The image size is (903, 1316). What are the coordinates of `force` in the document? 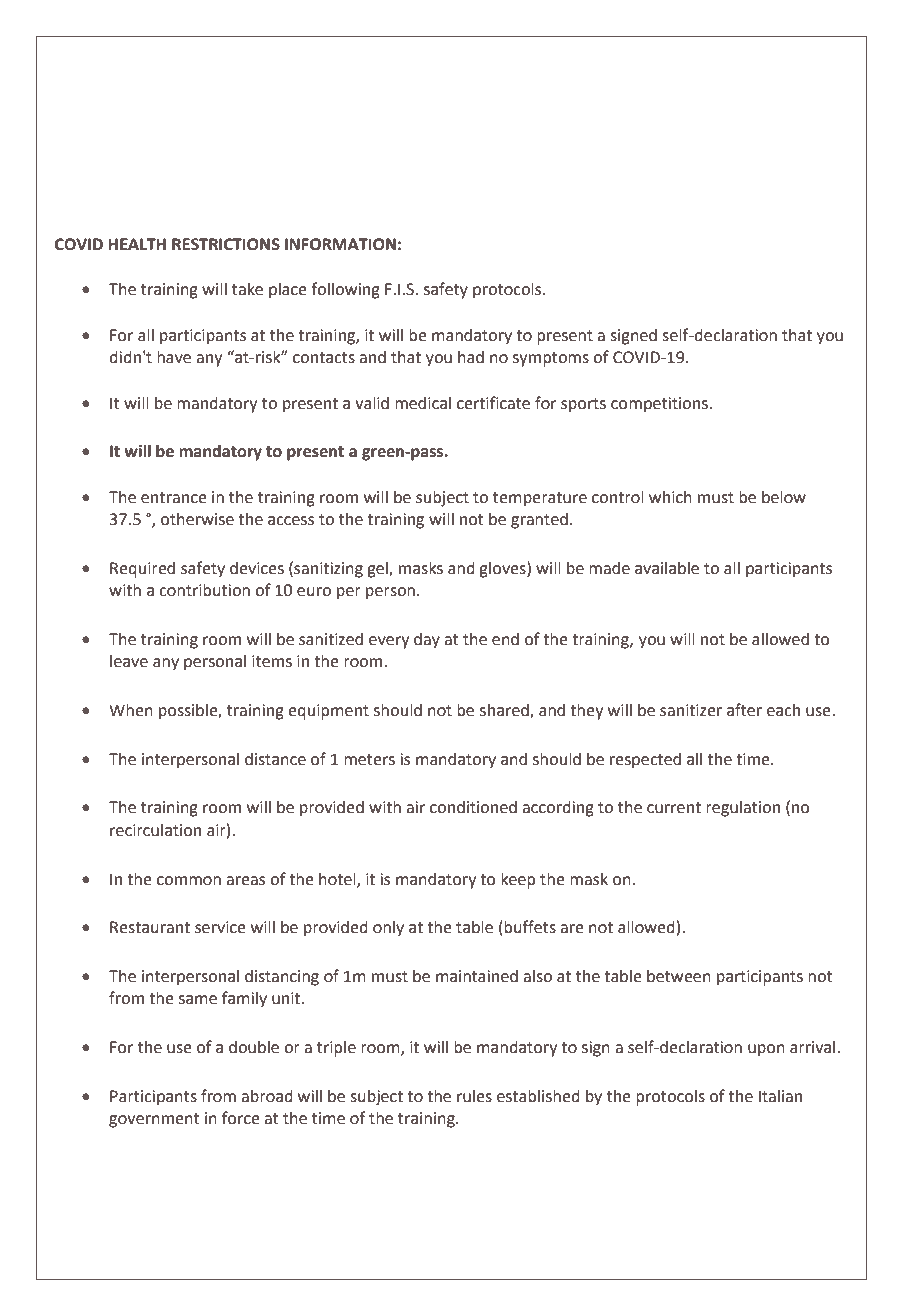 It's located at (241, 1118).
